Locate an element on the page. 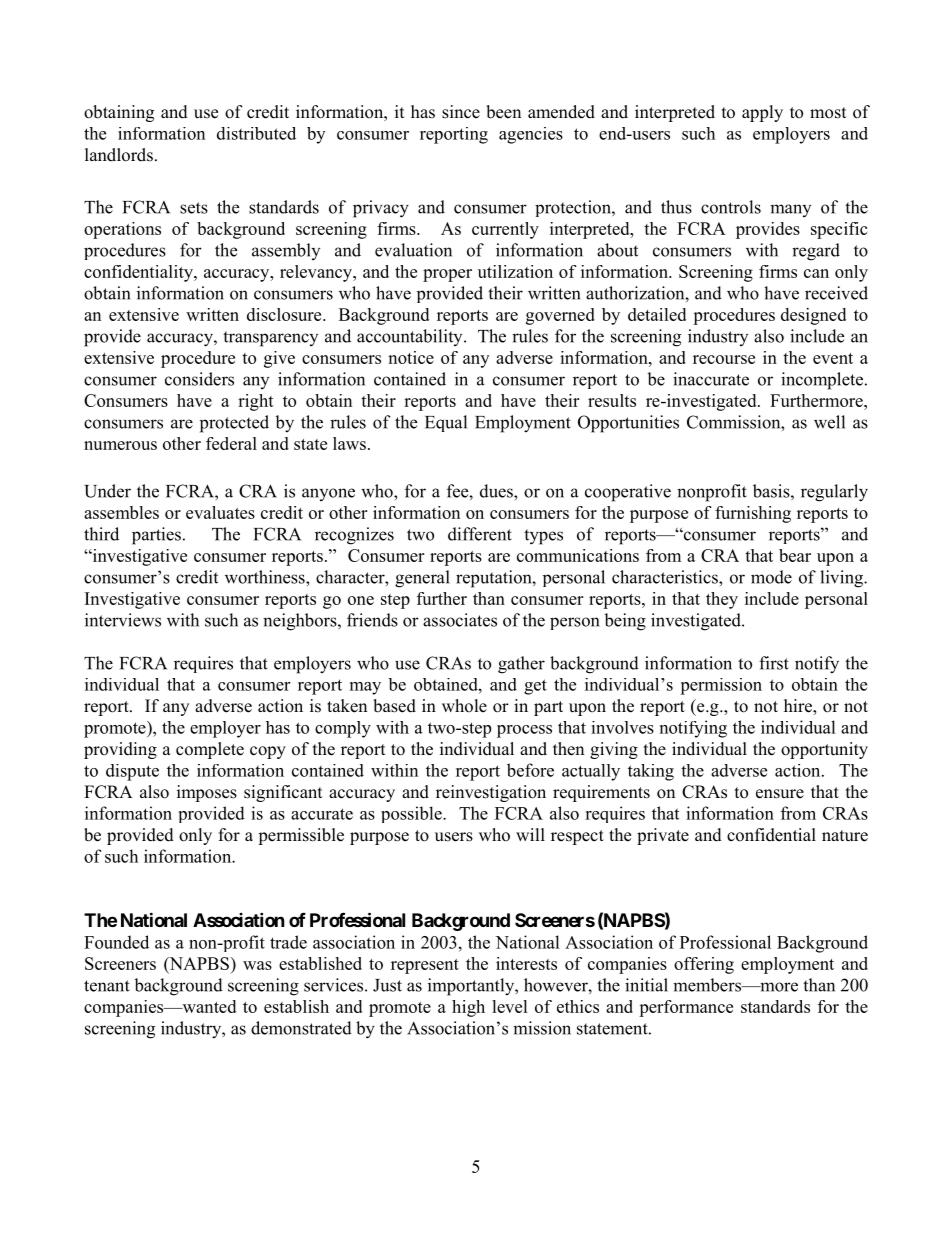 The height and width of the document is (1233, 952). distributed is located at coordinates (256, 133).
